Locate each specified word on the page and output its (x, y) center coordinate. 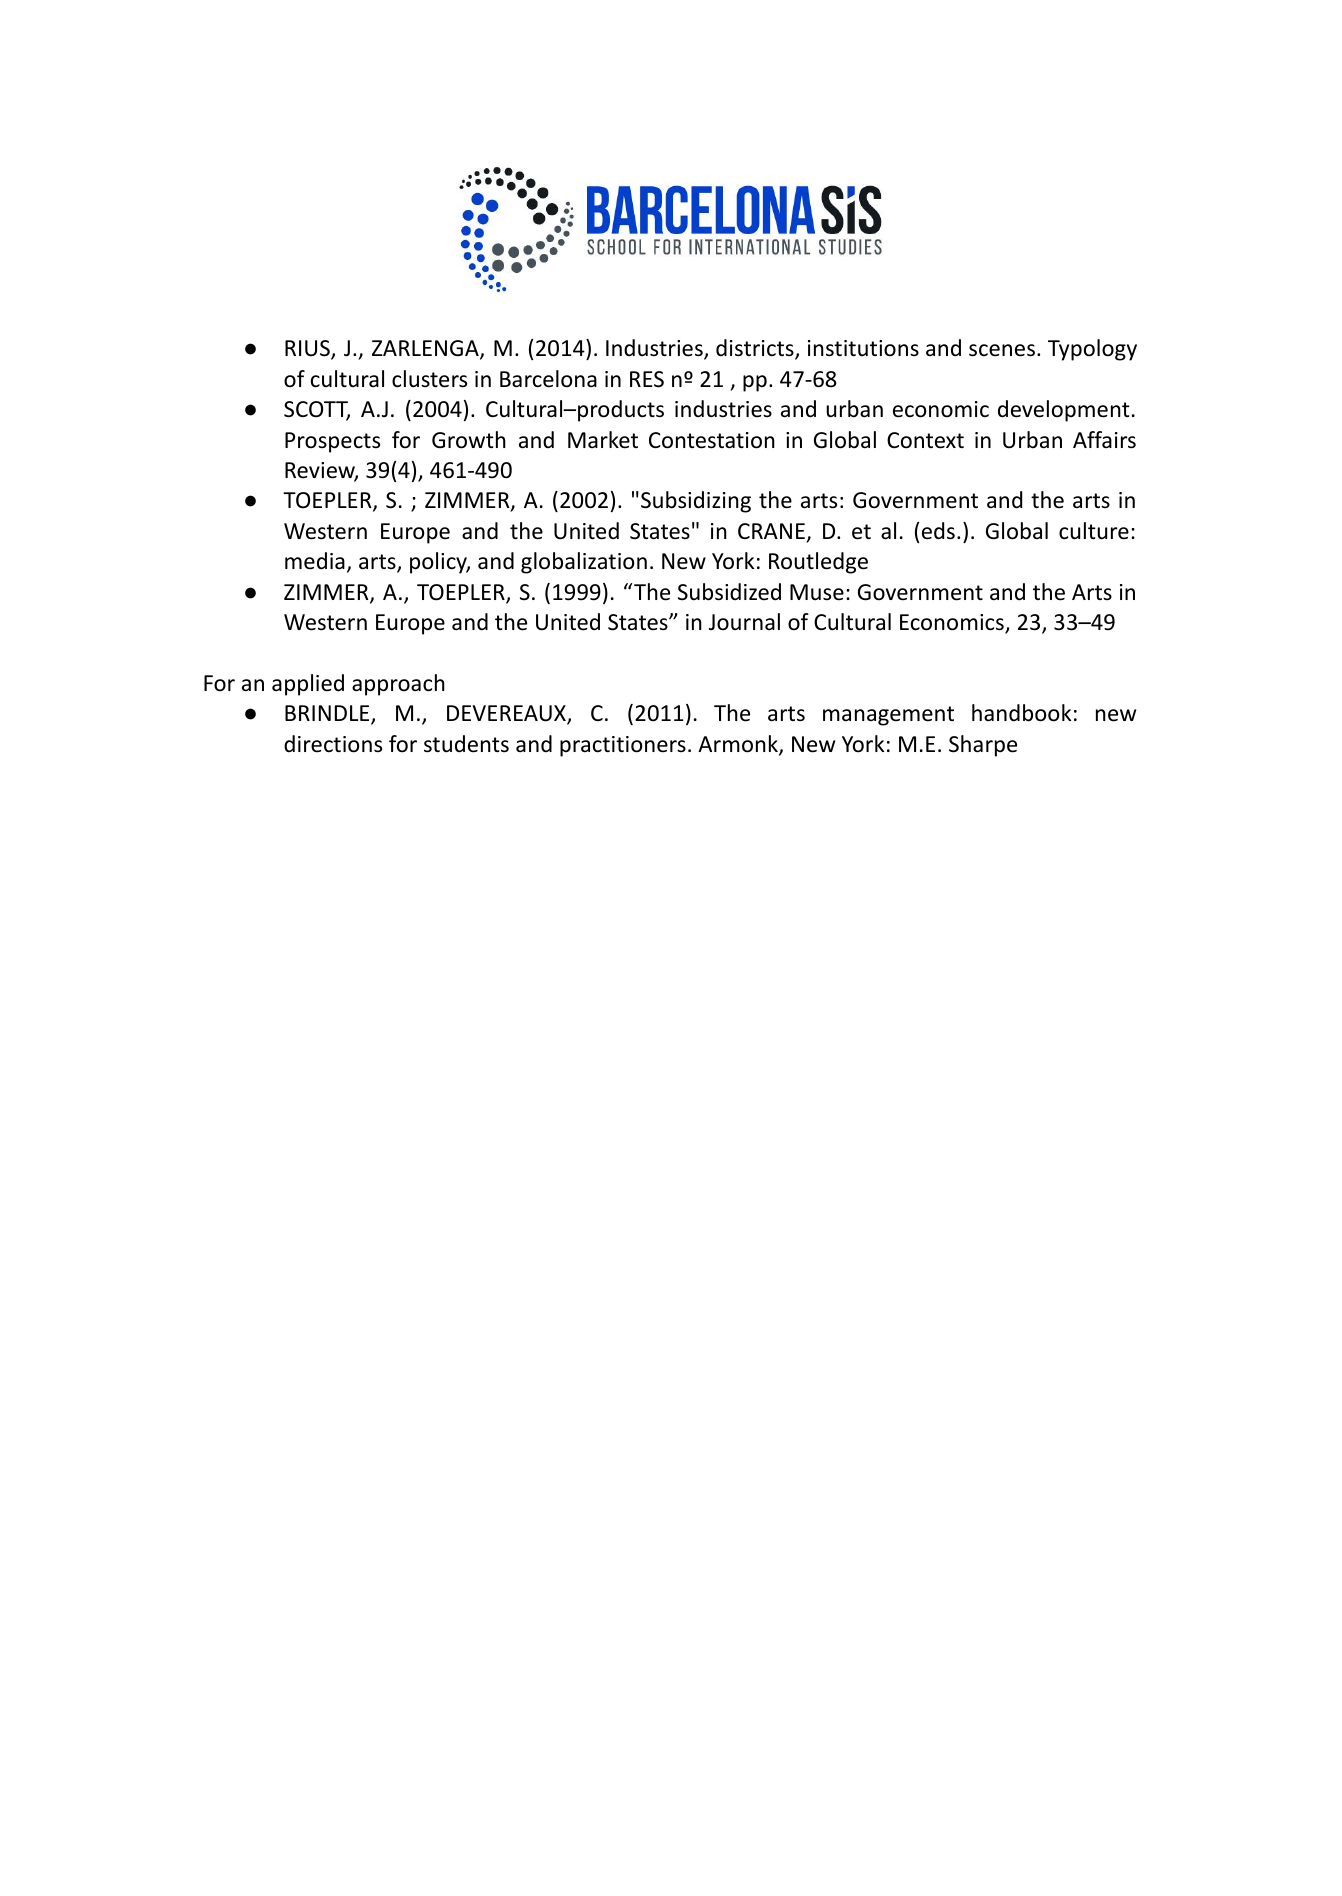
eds (938, 531)
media (315, 561)
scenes (1002, 350)
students (466, 744)
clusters (429, 379)
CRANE (771, 531)
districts (756, 349)
